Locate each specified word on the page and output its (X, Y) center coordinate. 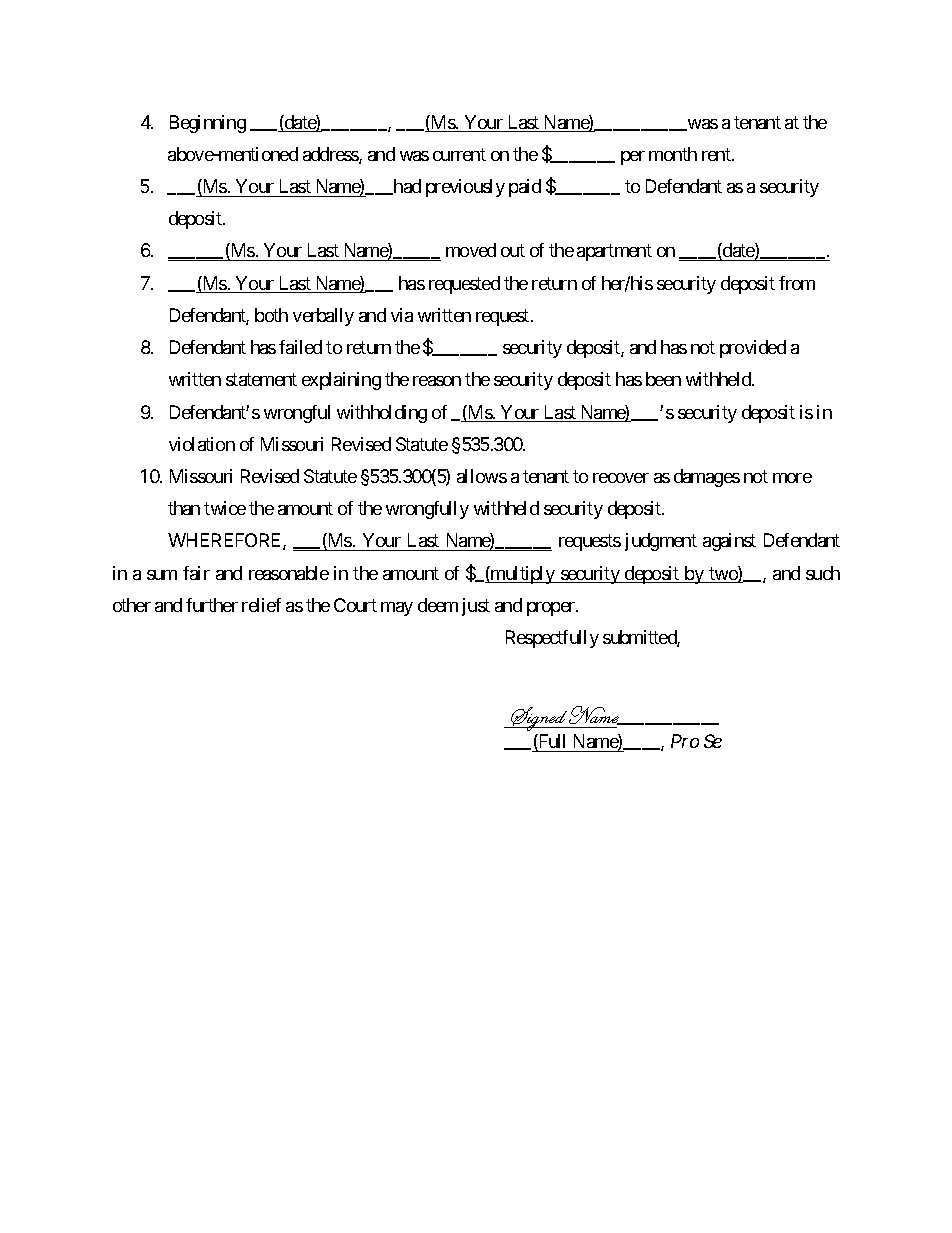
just (476, 607)
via (402, 315)
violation (202, 444)
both (271, 315)
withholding (382, 414)
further (212, 605)
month (673, 154)
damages (707, 478)
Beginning (208, 124)
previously (465, 188)
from (797, 283)
